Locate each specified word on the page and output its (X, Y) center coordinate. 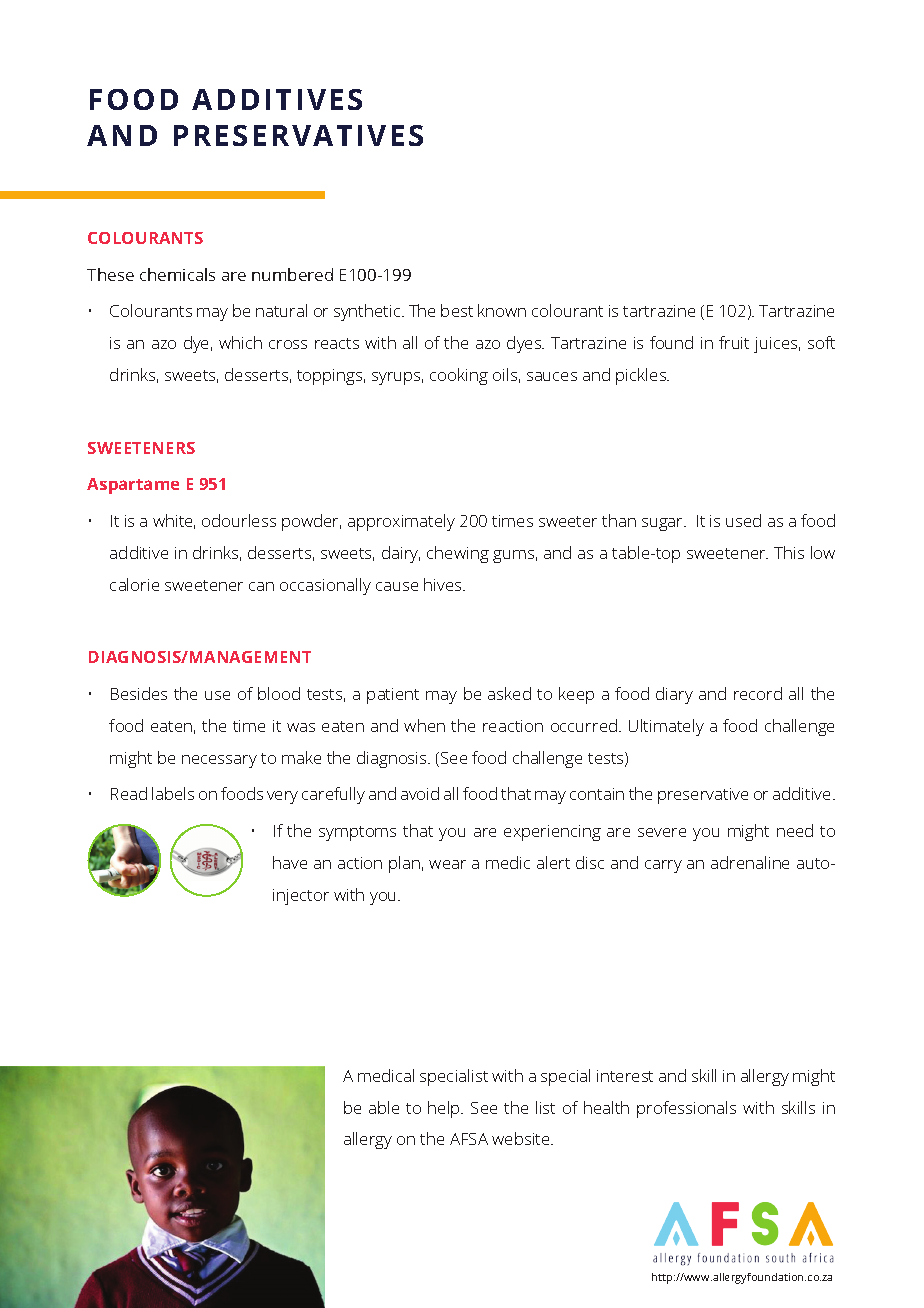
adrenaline (750, 862)
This (789, 552)
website (522, 1138)
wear (447, 864)
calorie (134, 584)
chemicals (177, 274)
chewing (458, 554)
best (457, 310)
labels (173, 793)
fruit (734, 342)
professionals (686, 1109)
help (445, 1109)
